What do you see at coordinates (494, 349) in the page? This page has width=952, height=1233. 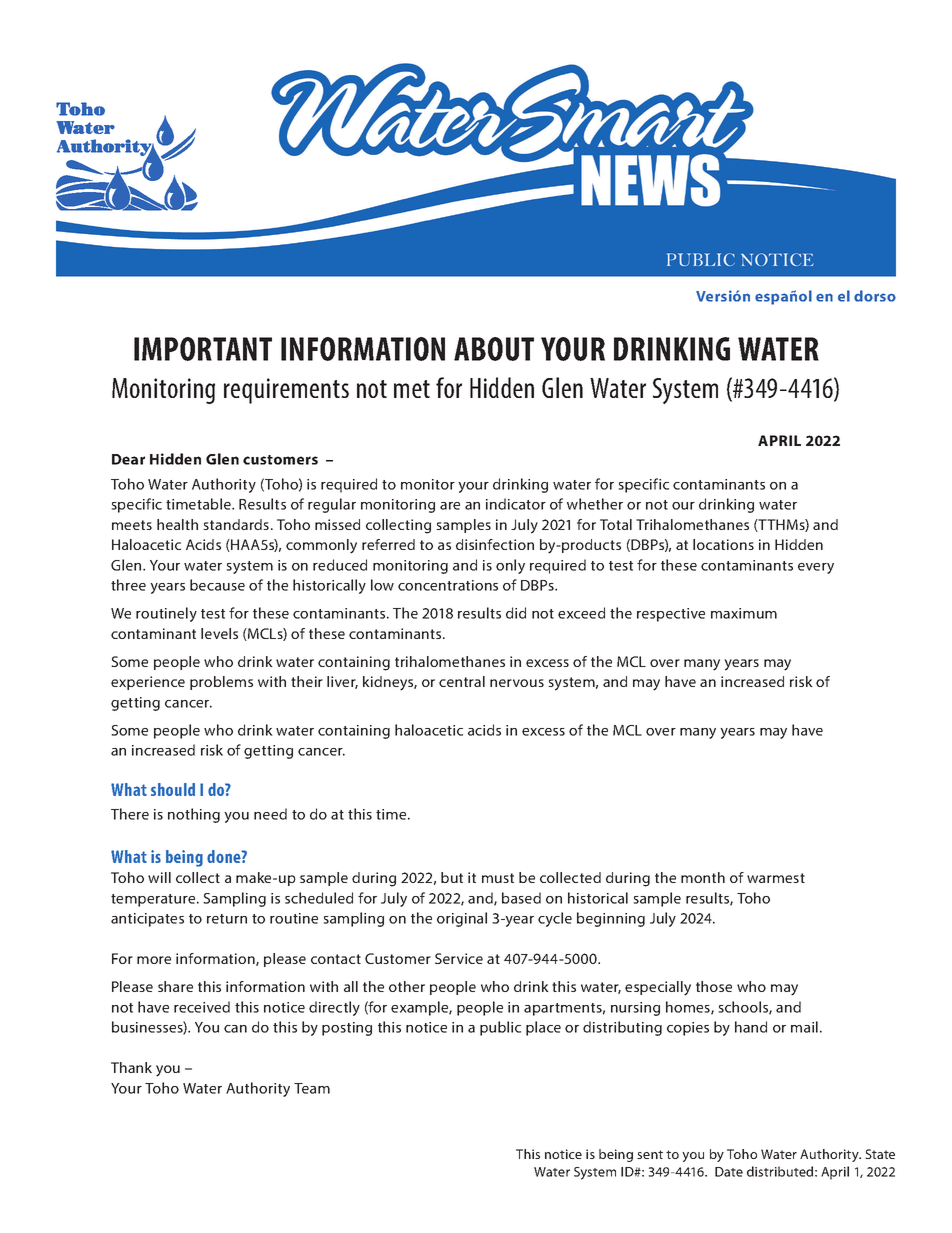 I see `ABOUT` at bounding box center [494, 349].
